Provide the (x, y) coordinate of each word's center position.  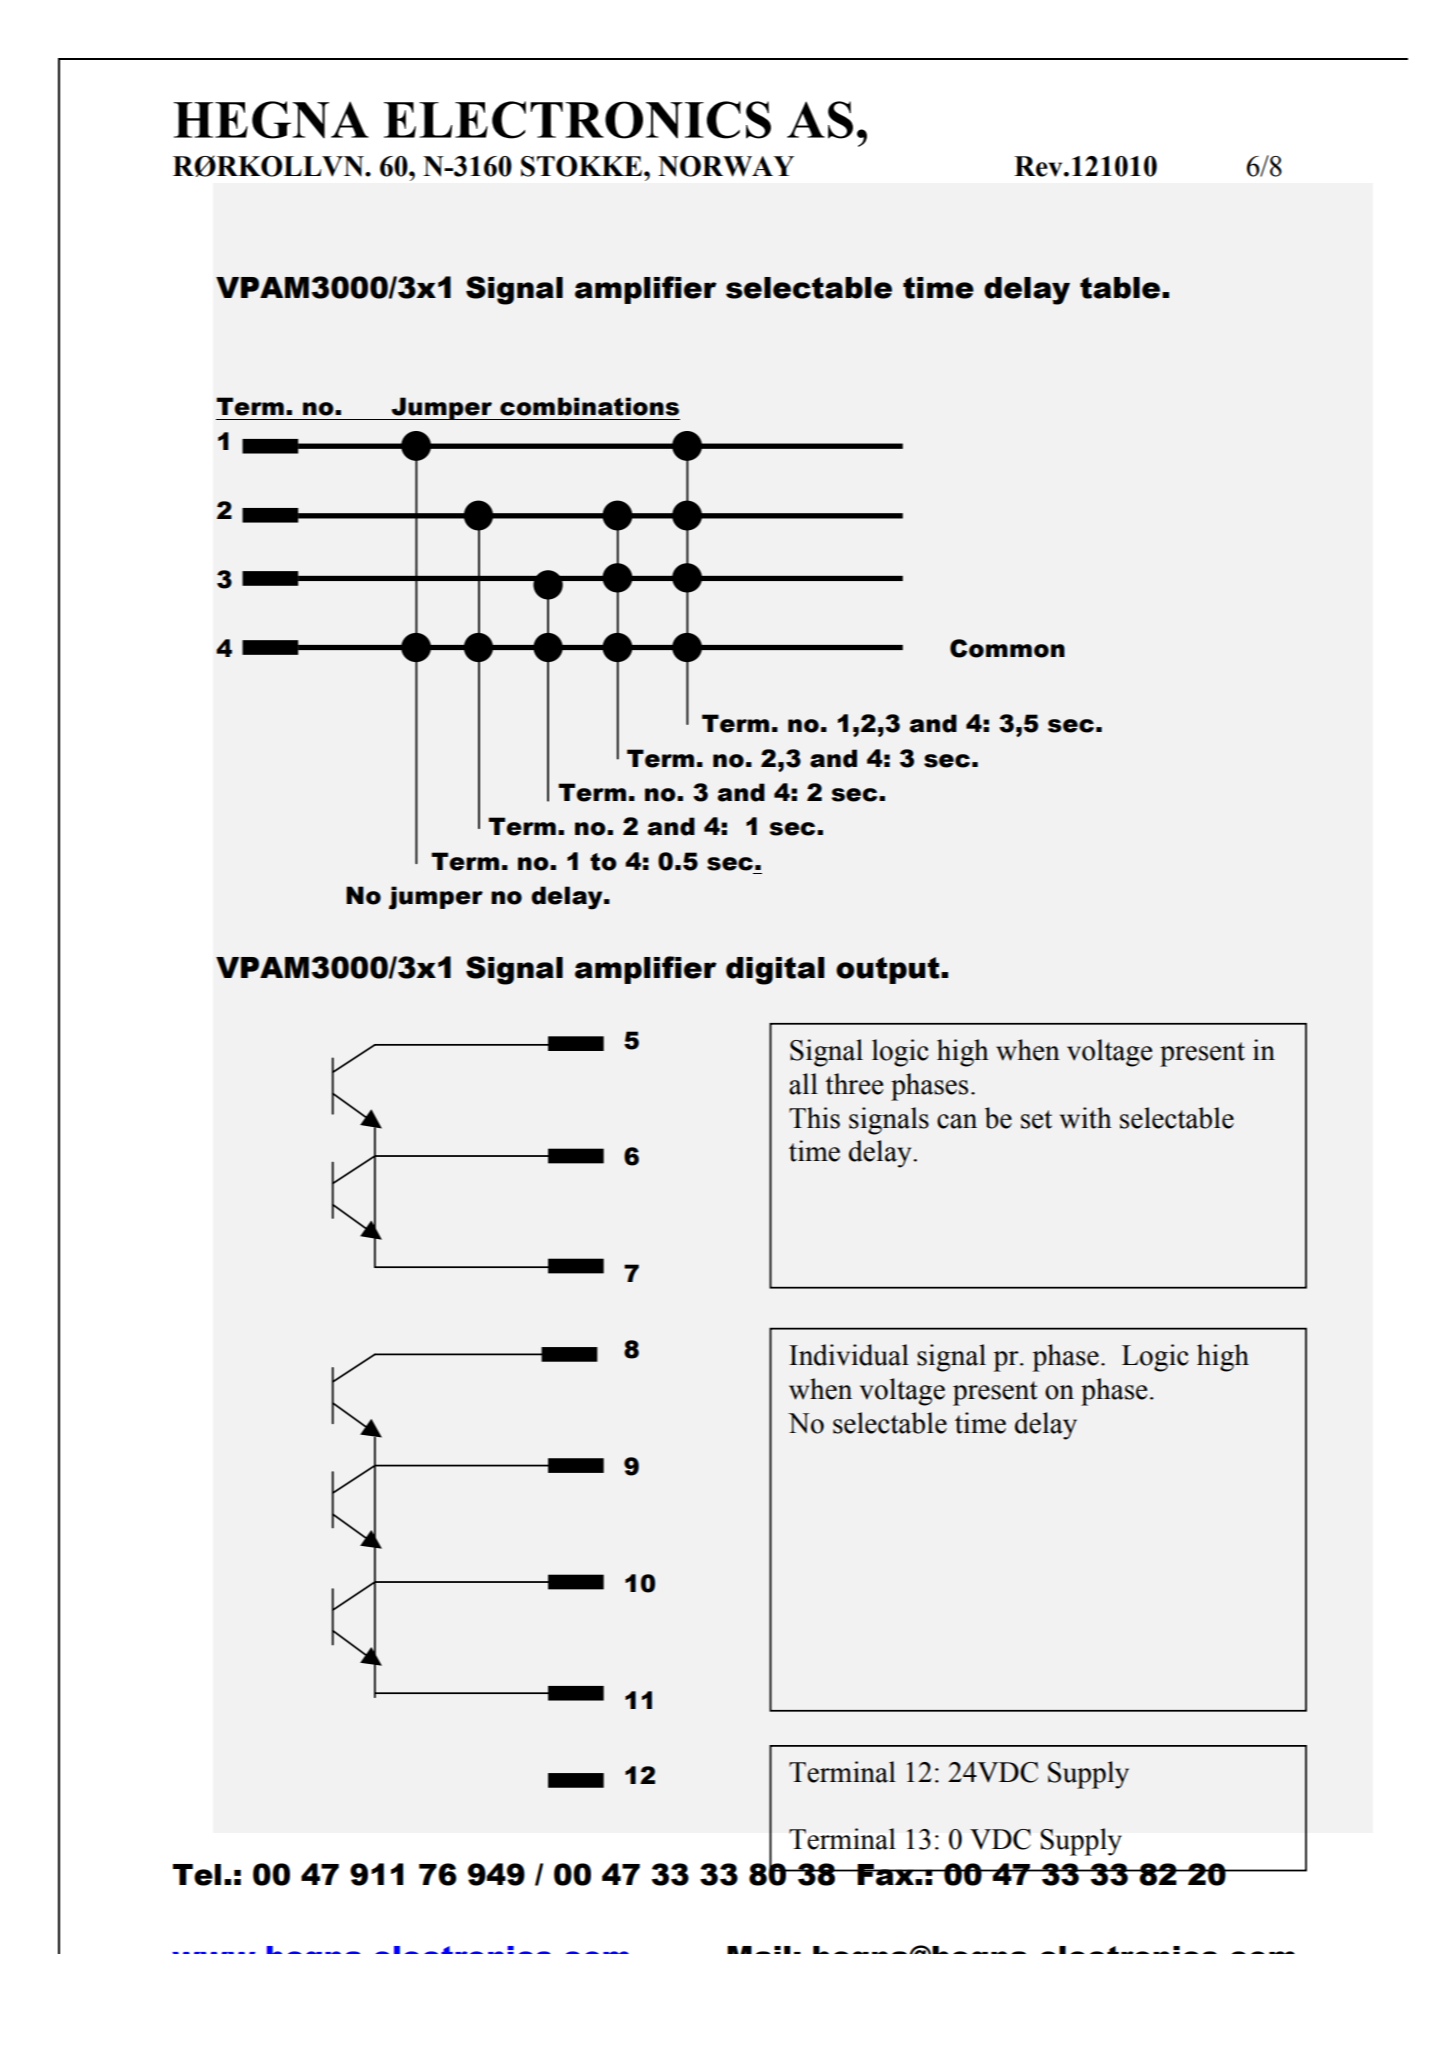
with (1086, 1118)
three (854, 1084)
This (814, 1118)
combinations (589, 406)
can (957, 1121)
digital (775, 971)
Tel (197, 1875)
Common (1007, 648)
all (803, 1084)
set (1036, 1119)
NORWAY (726, 166)
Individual (849, 1355)
